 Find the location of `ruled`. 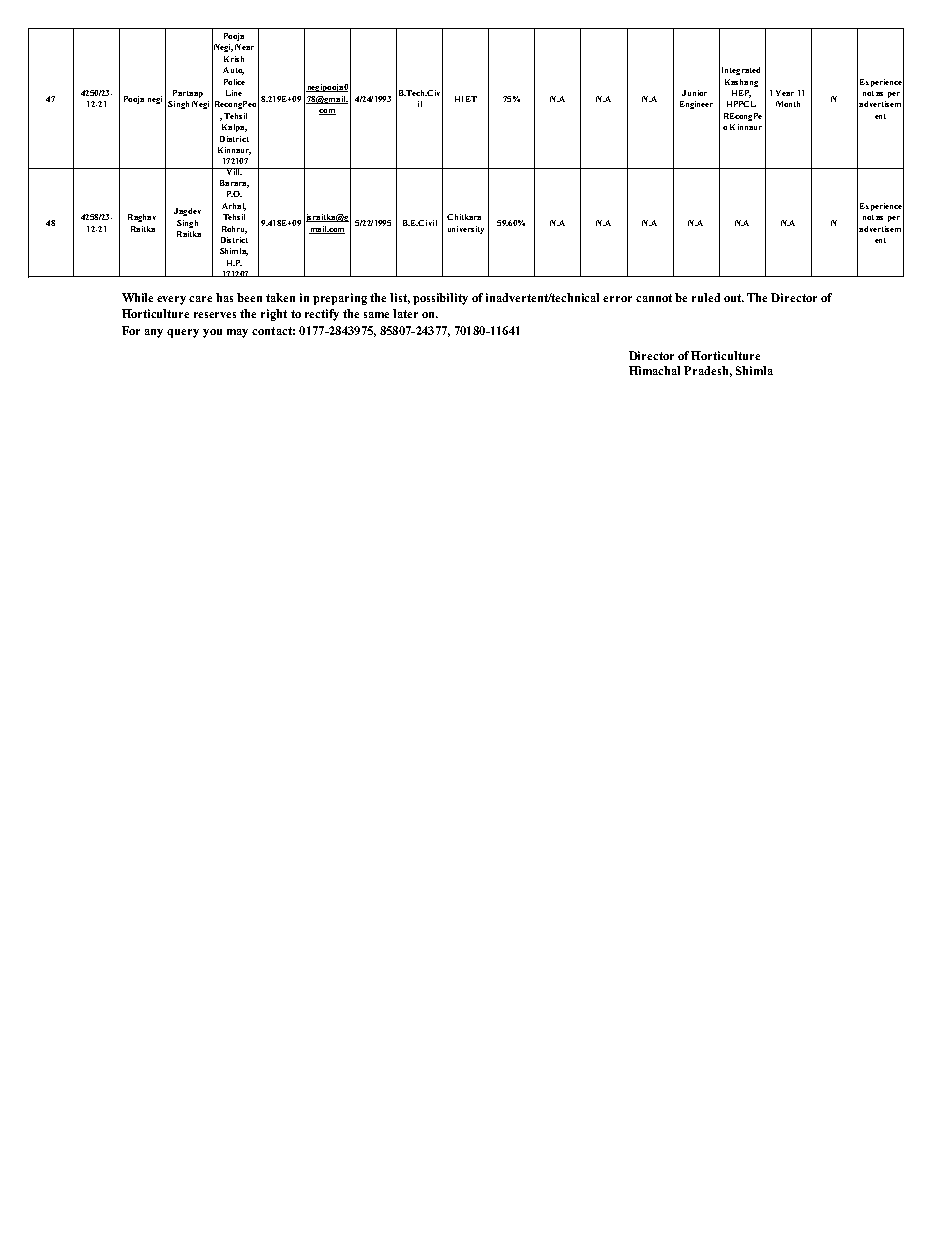

ruled is located at coordinates (706, 297).
